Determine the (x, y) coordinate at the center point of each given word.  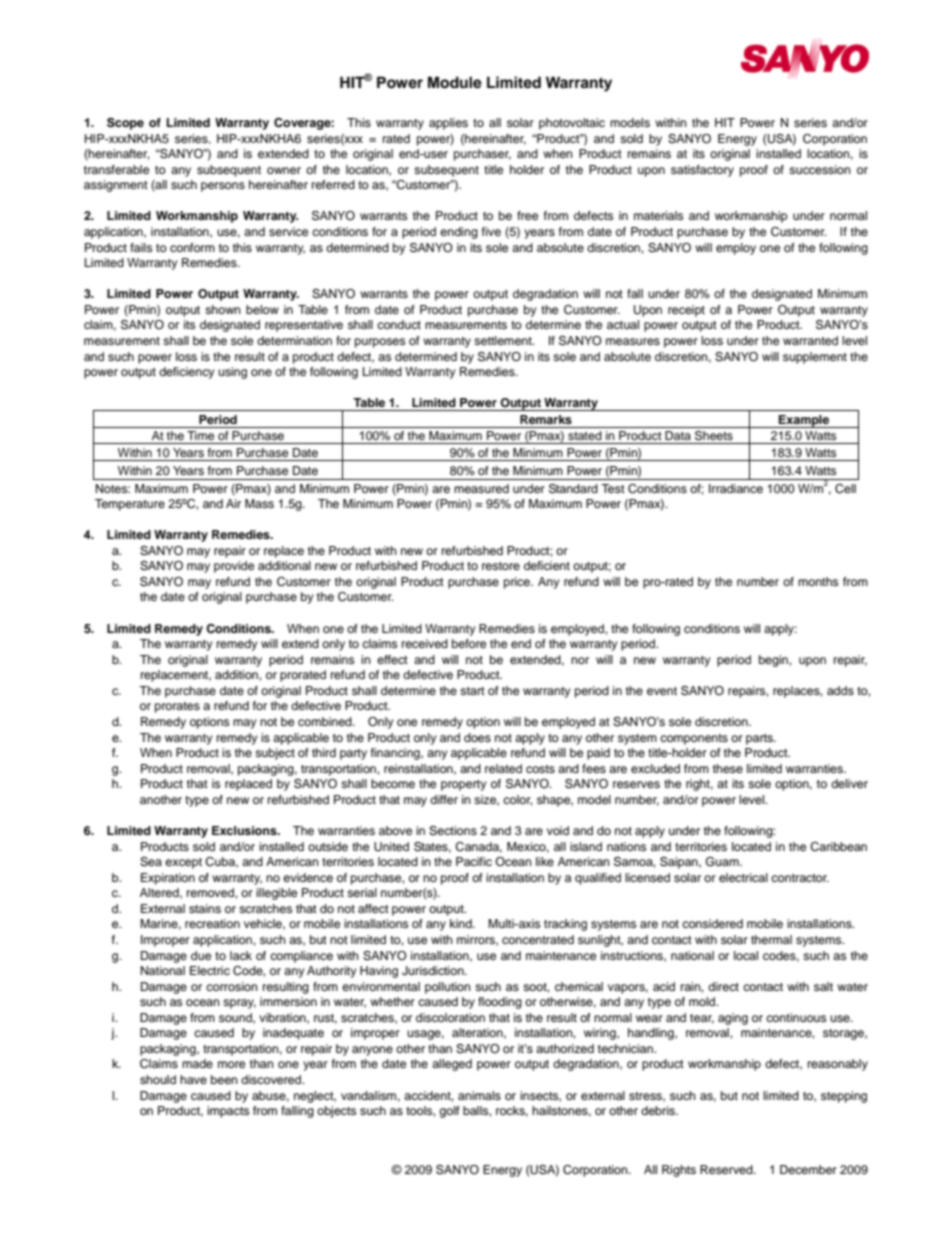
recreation (212, 923)
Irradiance (736, 488)
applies (448, 124)
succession (820, 169)
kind (462, 923)
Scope (125, 124)
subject (275, 754)
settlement (504, 340)
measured (481, 488)
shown (223, 309)
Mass (259, 503)
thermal (771, 939)
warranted (810, 340)
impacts (228, 1112)
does (477, 737)
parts (760, 739)
